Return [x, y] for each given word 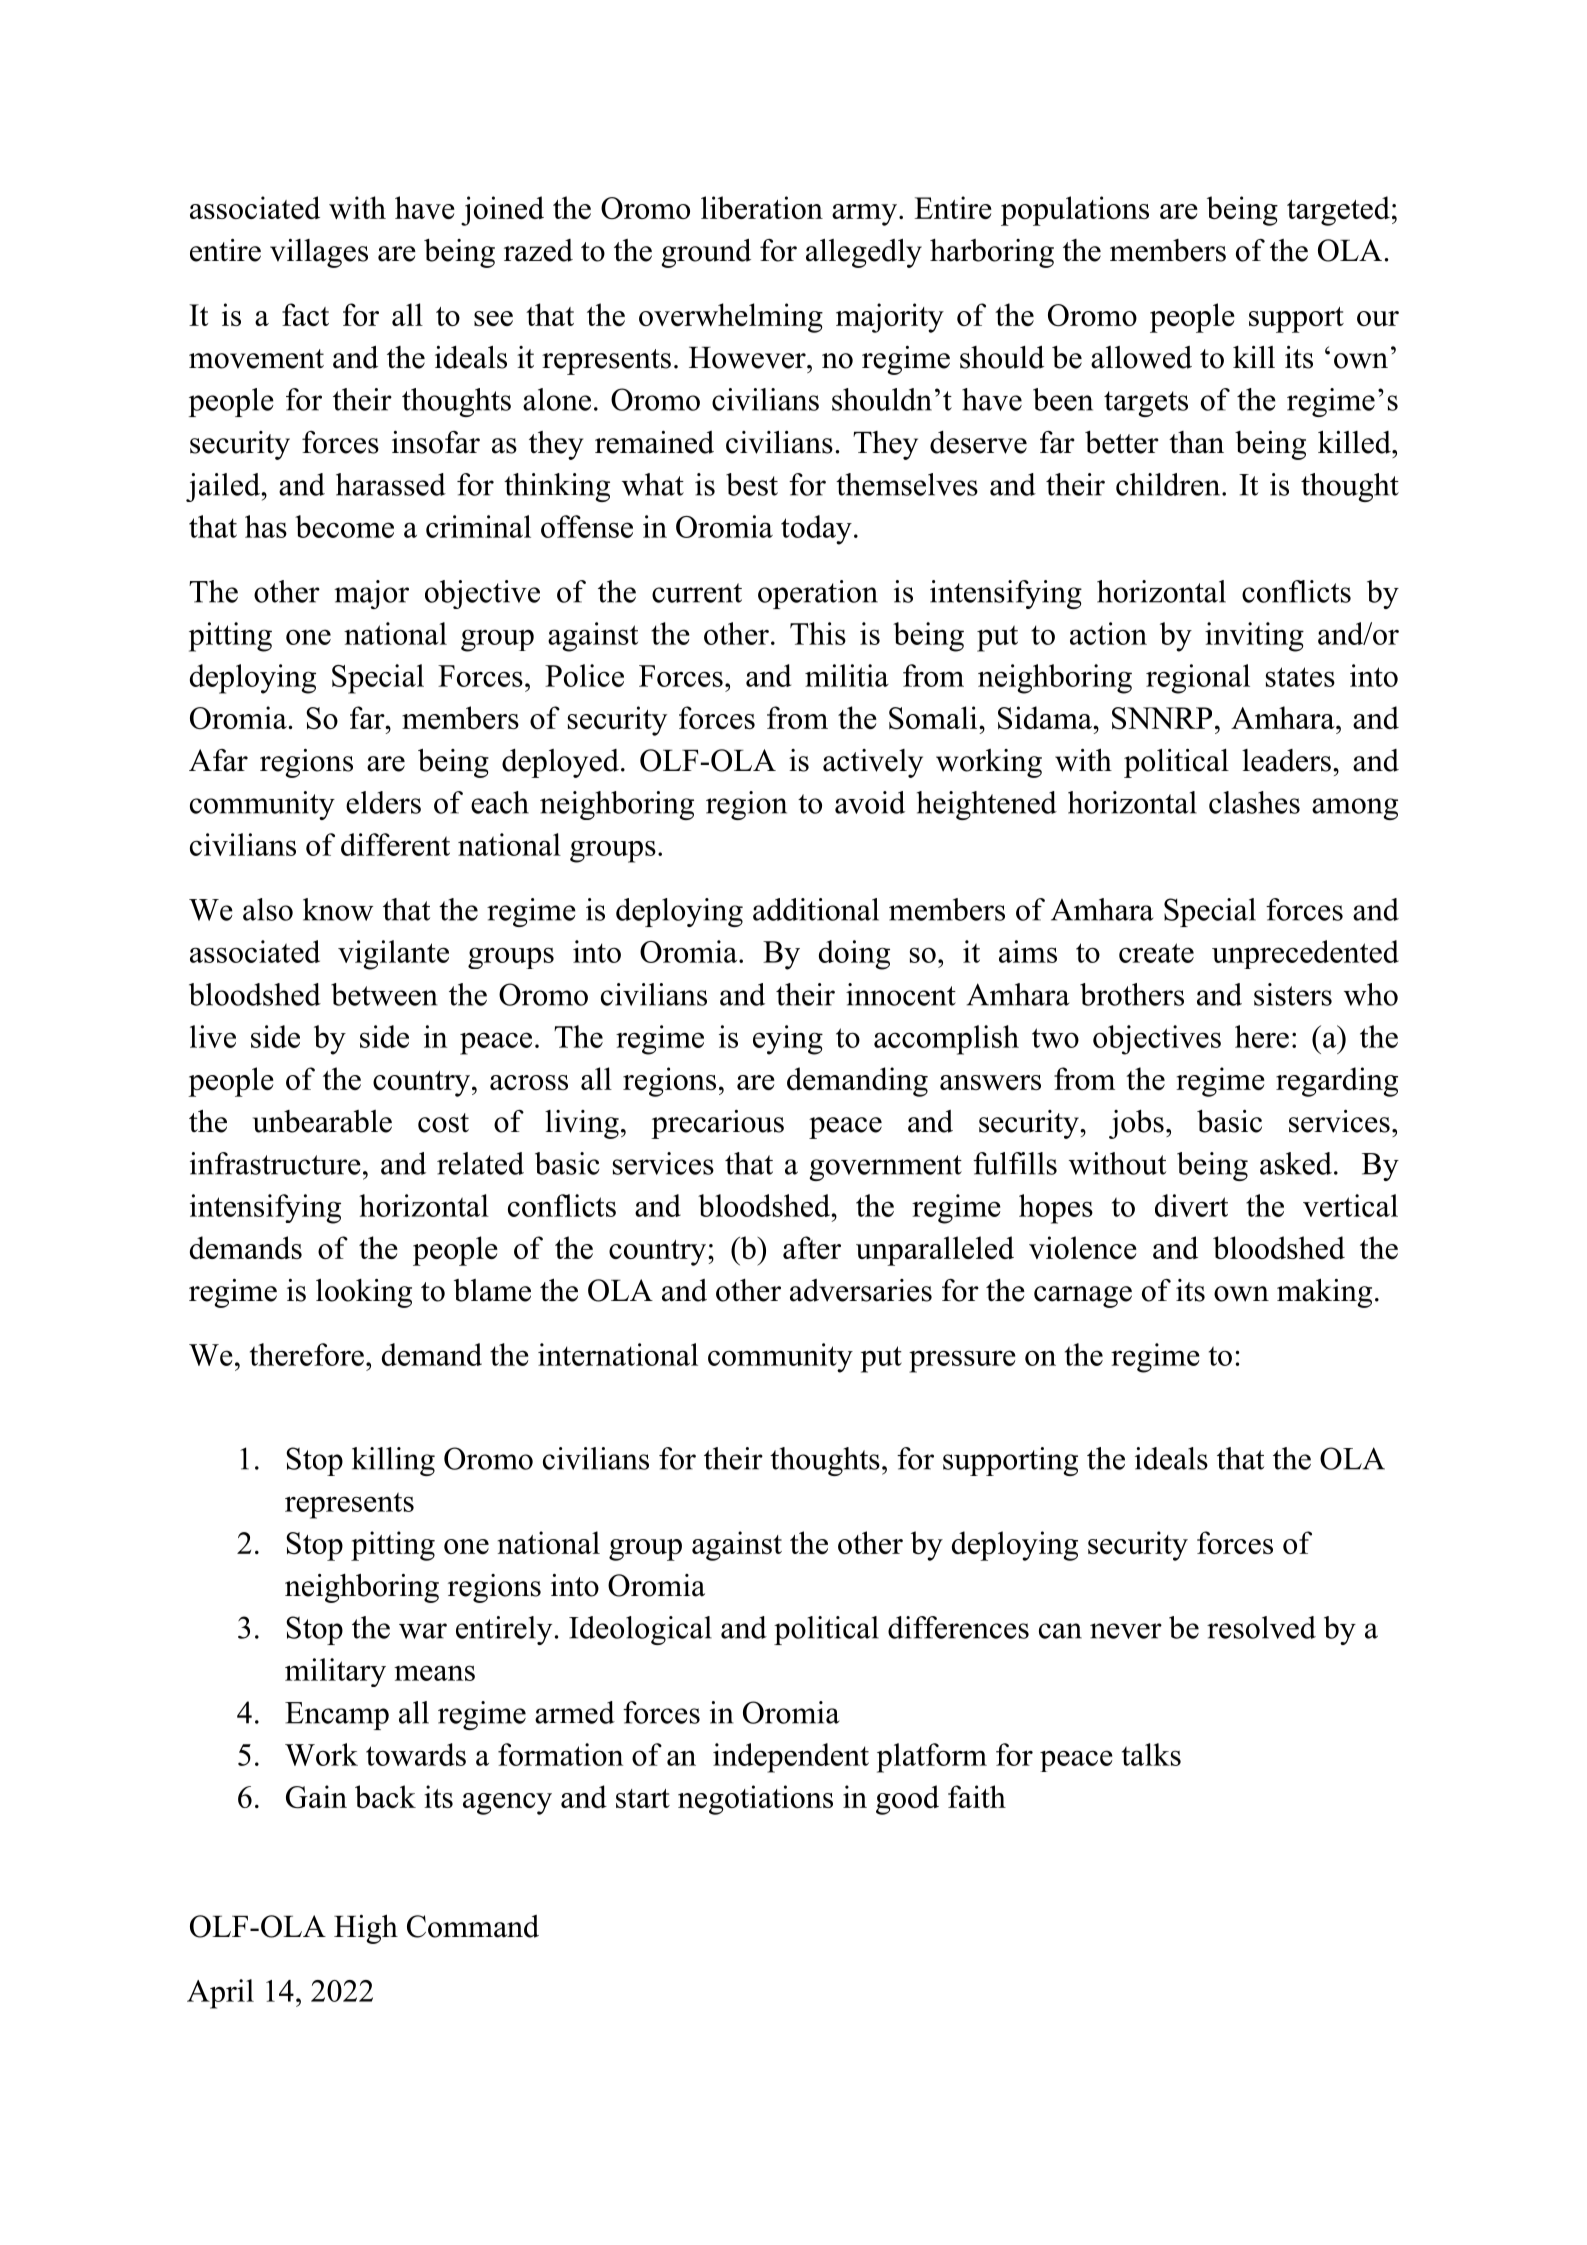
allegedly [864, 253]
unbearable [322, 1121]
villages [319, 253]
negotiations [755, 1800]
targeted [1338, 211]
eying [788, 1040]
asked [1296, 1163]
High [366, 1929]
